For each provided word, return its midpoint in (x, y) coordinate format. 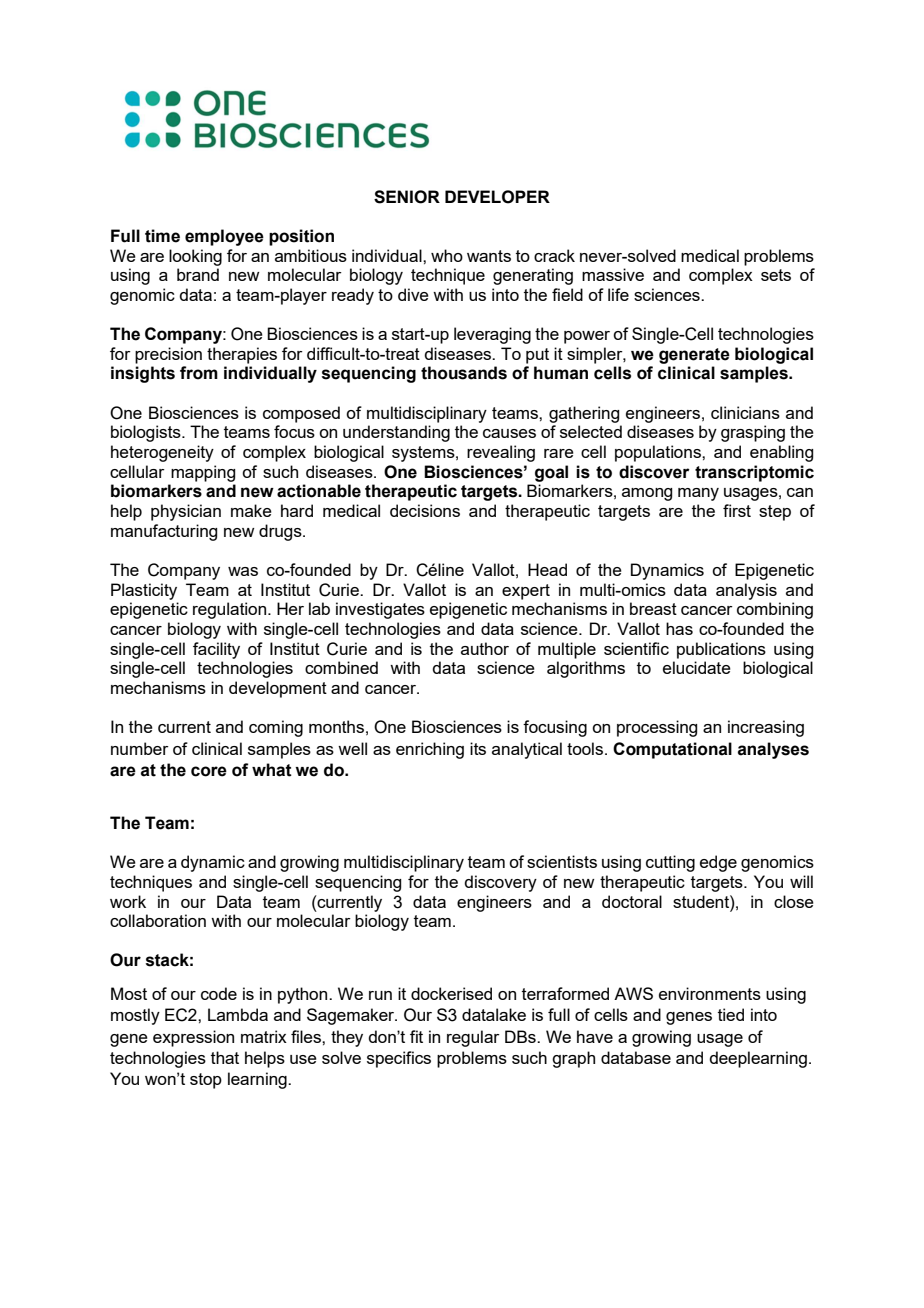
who (447, 255)
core (209, 771)
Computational (672, 750)
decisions (425, 510)
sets (776, 275)
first (737, 510)
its (478, 748)
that (225, 1057)
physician (186, 512)
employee (224, 237)
